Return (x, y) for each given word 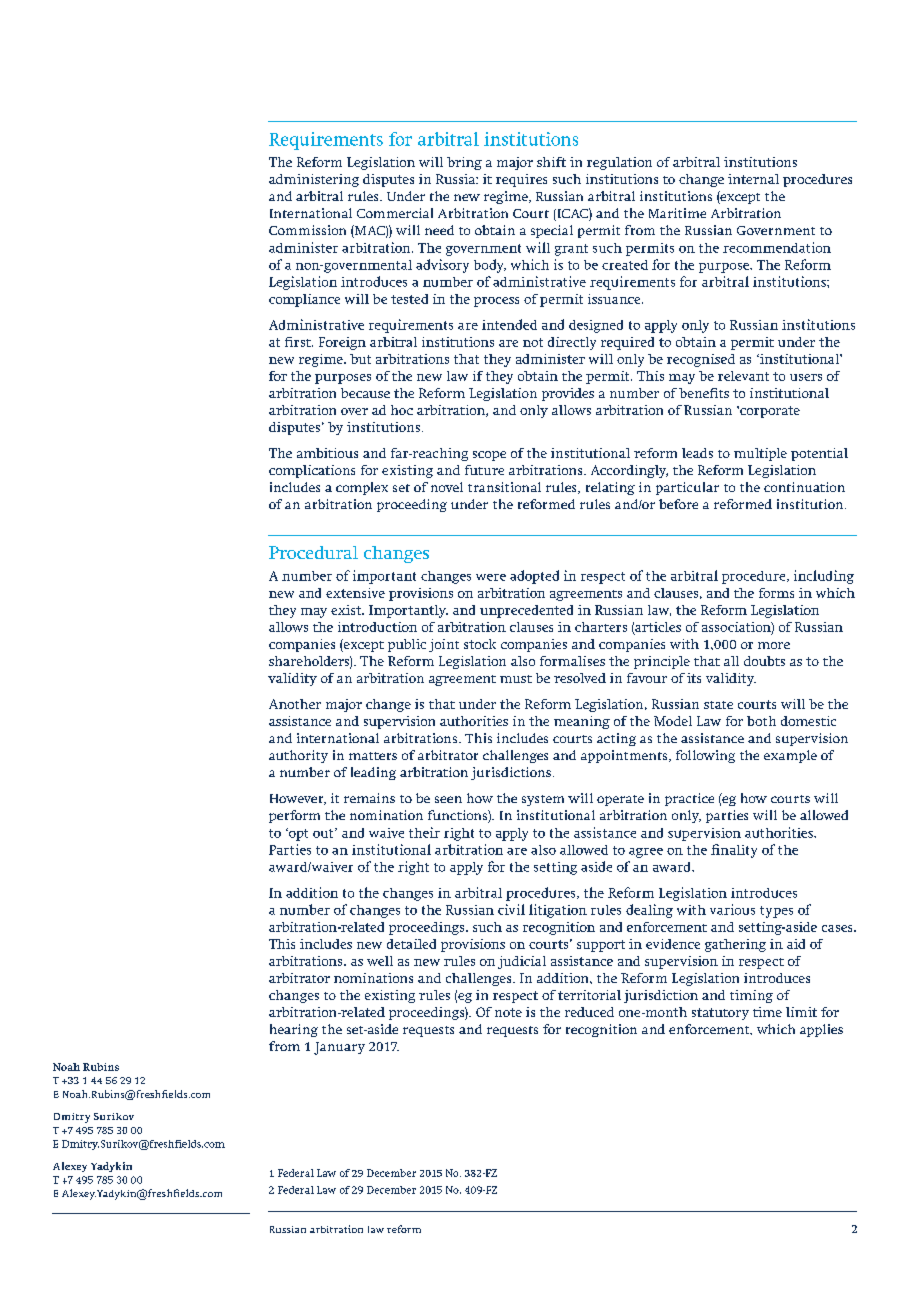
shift (551, 162)
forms (776, 593)
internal (753, 179)
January (339, 1048)
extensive (355, 593)
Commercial (395, 213)
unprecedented (526, 611)
